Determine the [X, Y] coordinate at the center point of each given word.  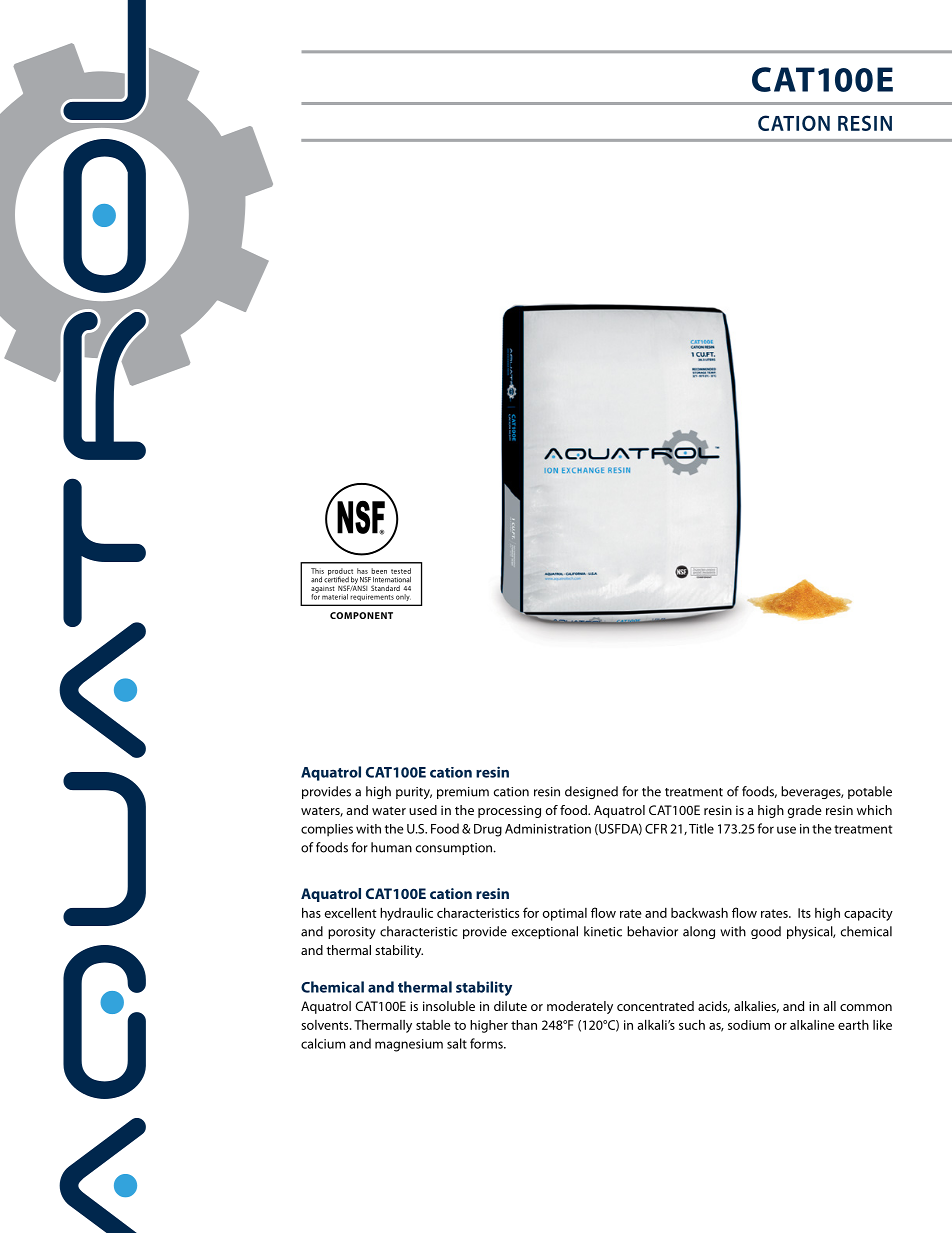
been [379, 571]
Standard [385, 588]
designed [591, 792]
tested [401, 571]
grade [805, 811]
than [524, 1025]
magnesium [409, 1045]
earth [853, 1025]
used [423, 810]
